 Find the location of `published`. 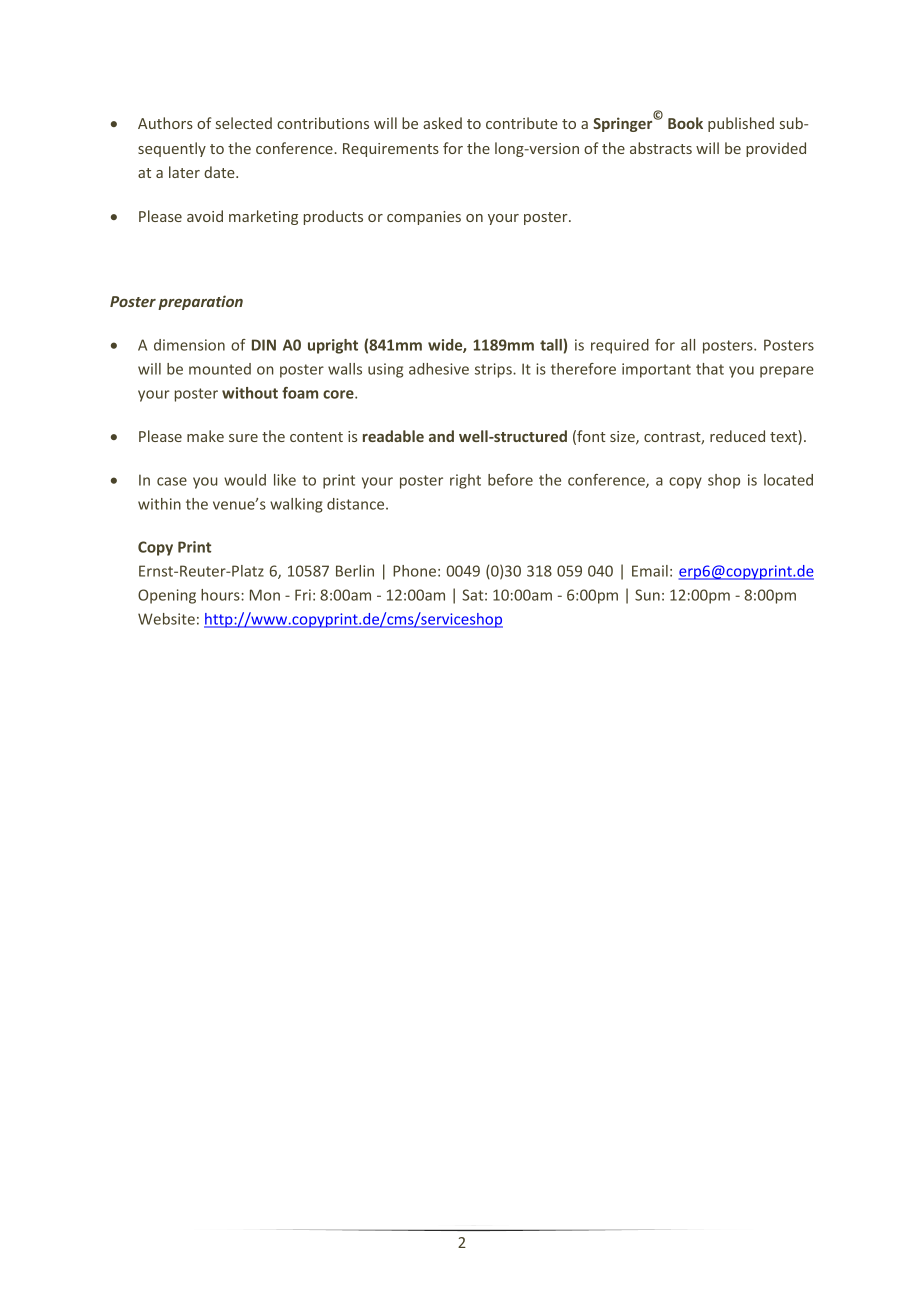

published is located at coordinates (741, 124).
